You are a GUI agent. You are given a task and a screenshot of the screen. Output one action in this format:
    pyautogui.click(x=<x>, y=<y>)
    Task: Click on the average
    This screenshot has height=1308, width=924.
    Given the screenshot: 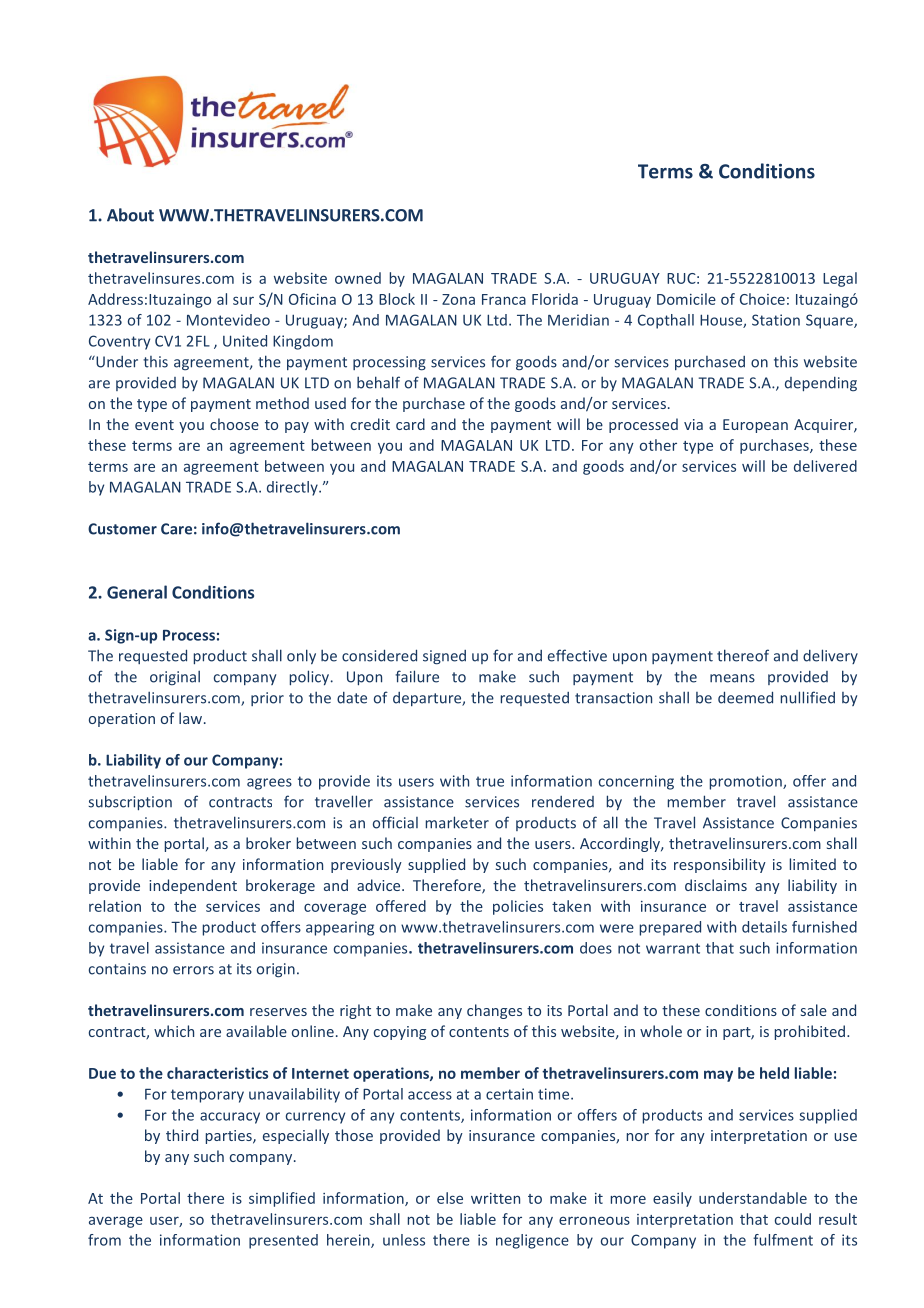 What is the action you would take?
    pyautogui.click(x=116, y=1222)
